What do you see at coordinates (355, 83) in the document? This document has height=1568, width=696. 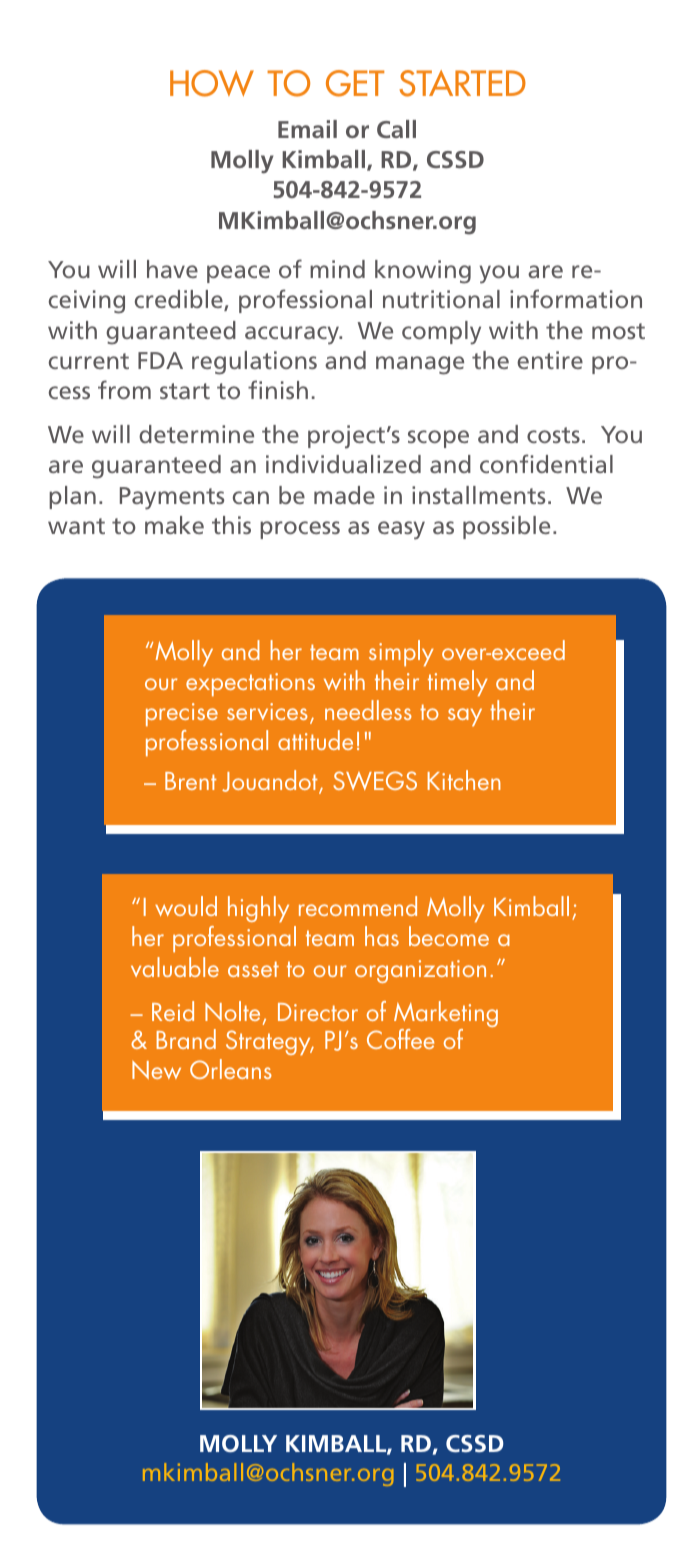 I see `get` at bounding box center [355, 83].
